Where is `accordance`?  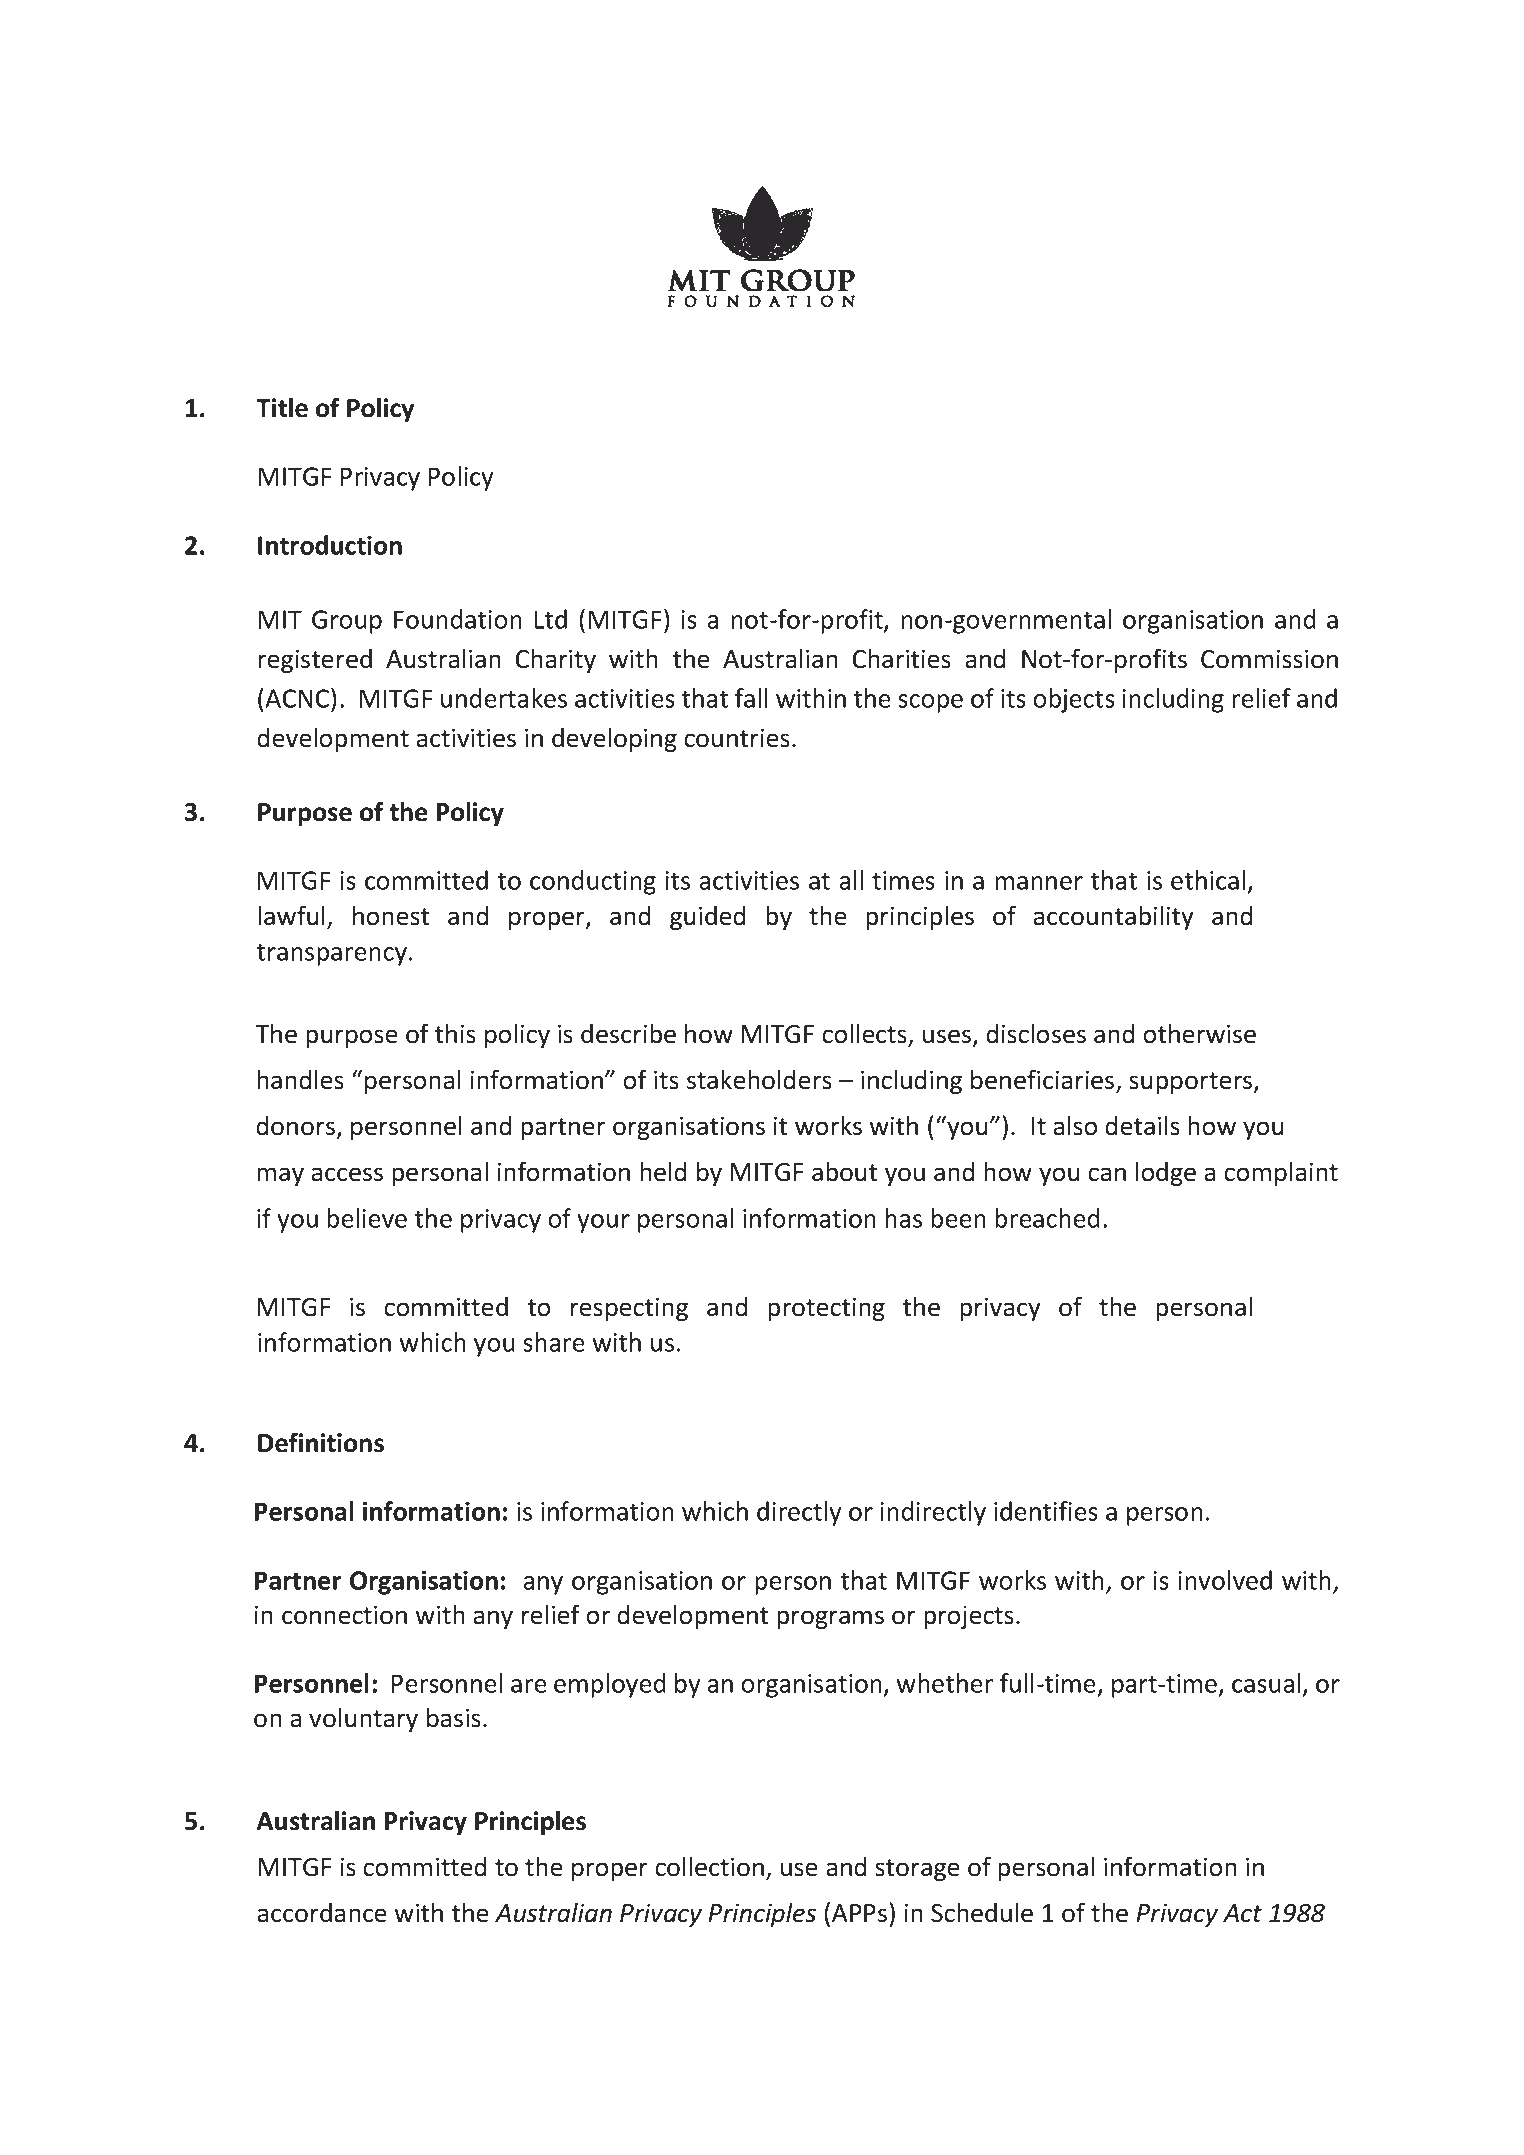
accordance is located at coordinates (322, 1913).
